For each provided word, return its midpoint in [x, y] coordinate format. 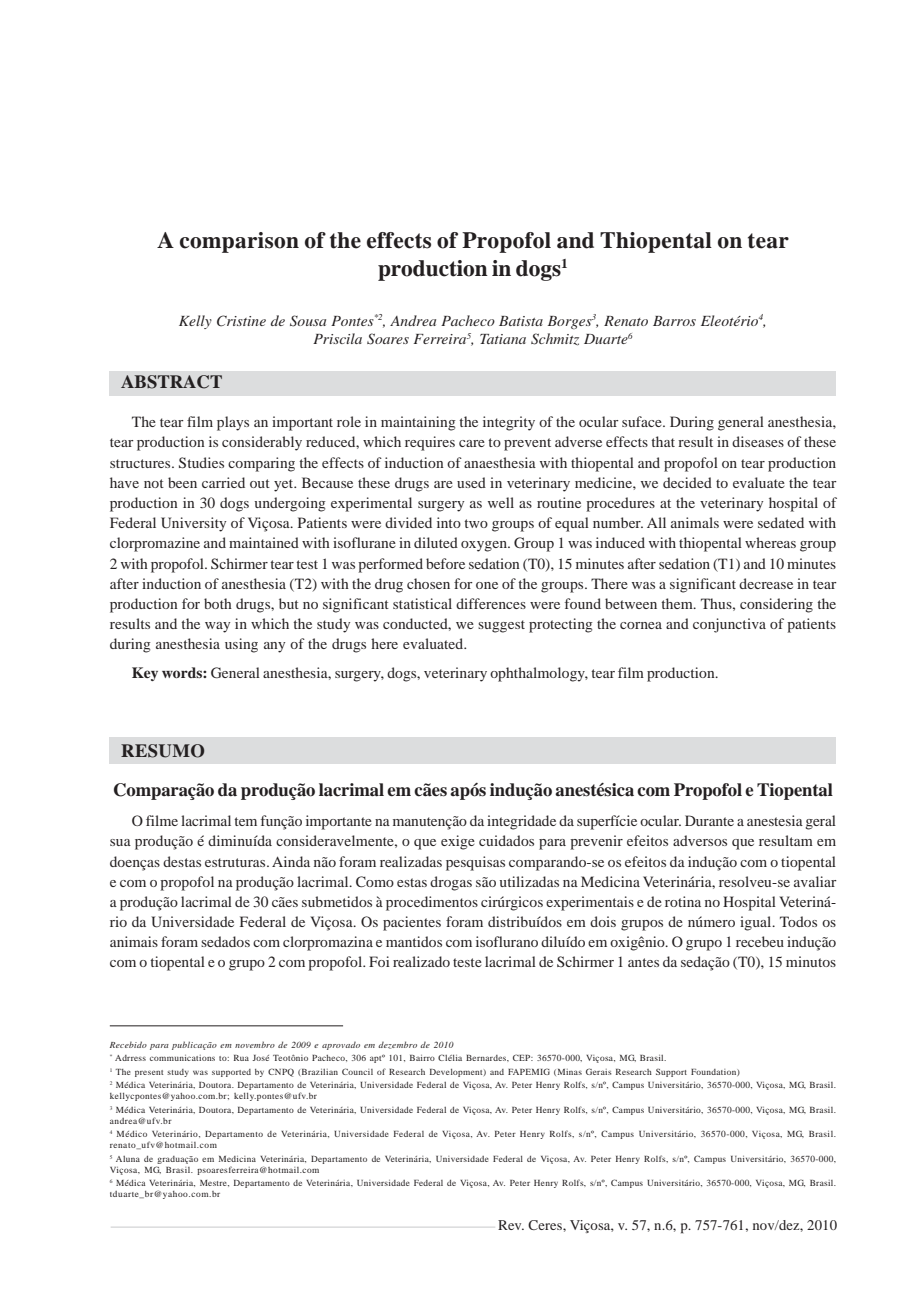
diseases [758, 441]
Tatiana [503, 339]
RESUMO [162, 751]
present [149, 1073]
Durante [709, 820]
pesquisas [475, 863]
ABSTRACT [171, 382]
